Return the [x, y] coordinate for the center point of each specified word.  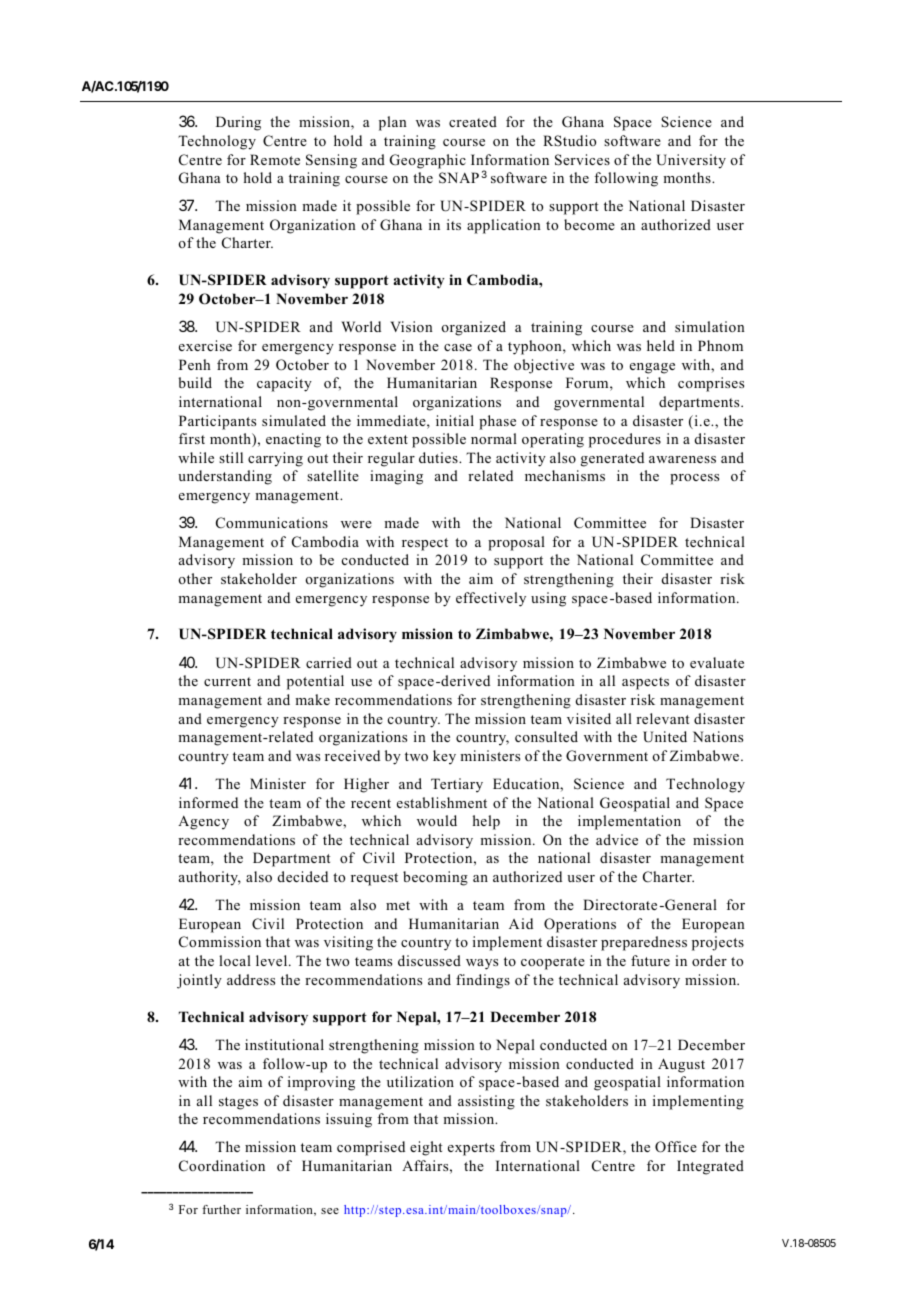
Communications [272, 523]
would [437, 820]
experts [471, 1149]
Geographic [428, 161]
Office [676, 1147]
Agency [203, 822]
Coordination [222, 1166]
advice [617, 839]
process [694, 479]
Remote [275, 159]
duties [439, 457]
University [691, 161]
